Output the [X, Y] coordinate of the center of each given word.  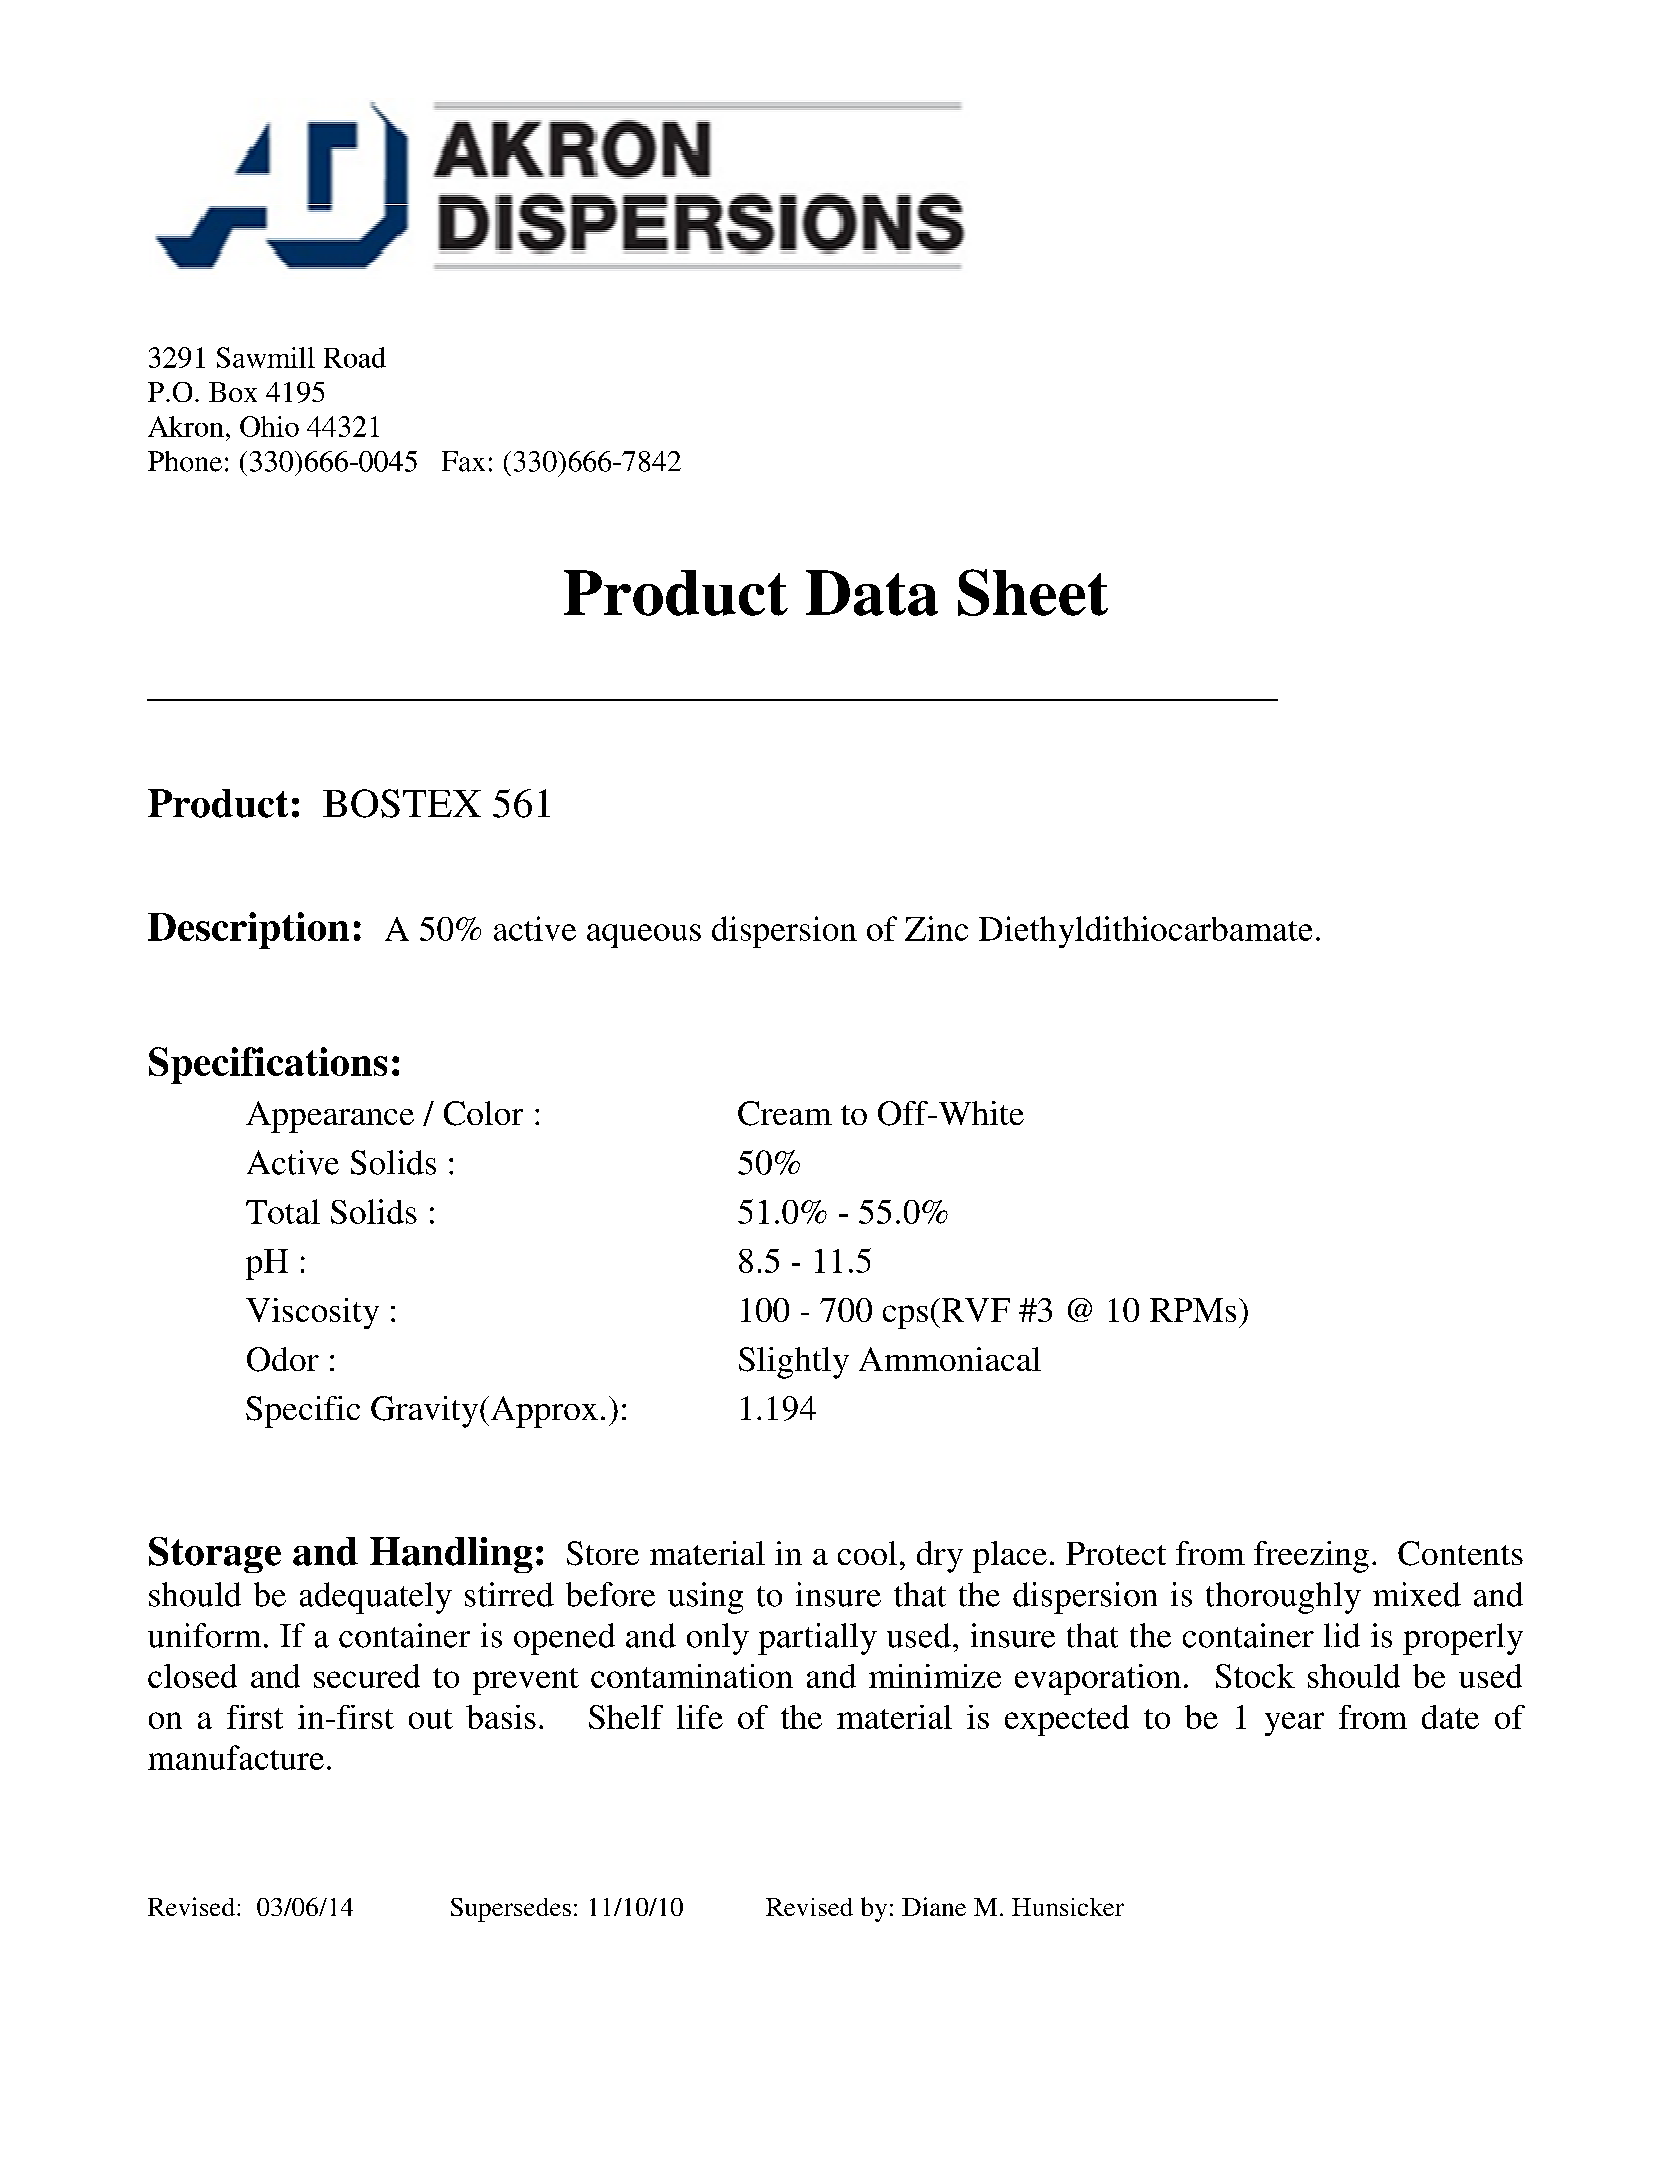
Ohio [269, 426]
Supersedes [511, 1910]
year [1294, 1724]
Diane [934, 1906]
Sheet [1033, 592]
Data [872, 593]
